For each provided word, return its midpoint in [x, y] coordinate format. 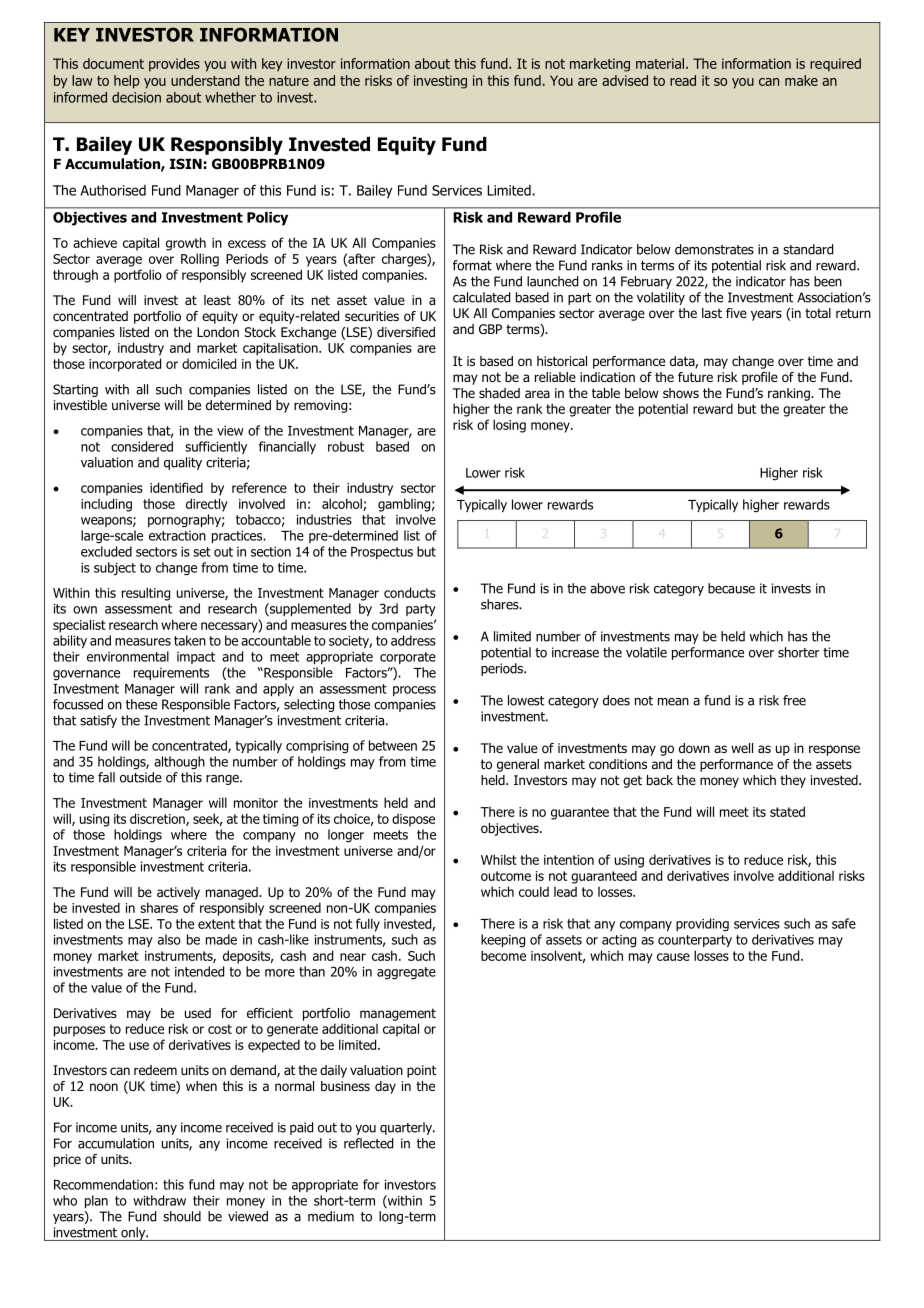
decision [136, 97]
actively [178, 893]
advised [625, 80]
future [695, 377]
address [413, 640]
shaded [499, 393]
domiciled [209, 363]
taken [190, 640]
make [801, 80]
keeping [503, 941]
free [794, 700]
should [182, 1216]
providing [702, 925]
